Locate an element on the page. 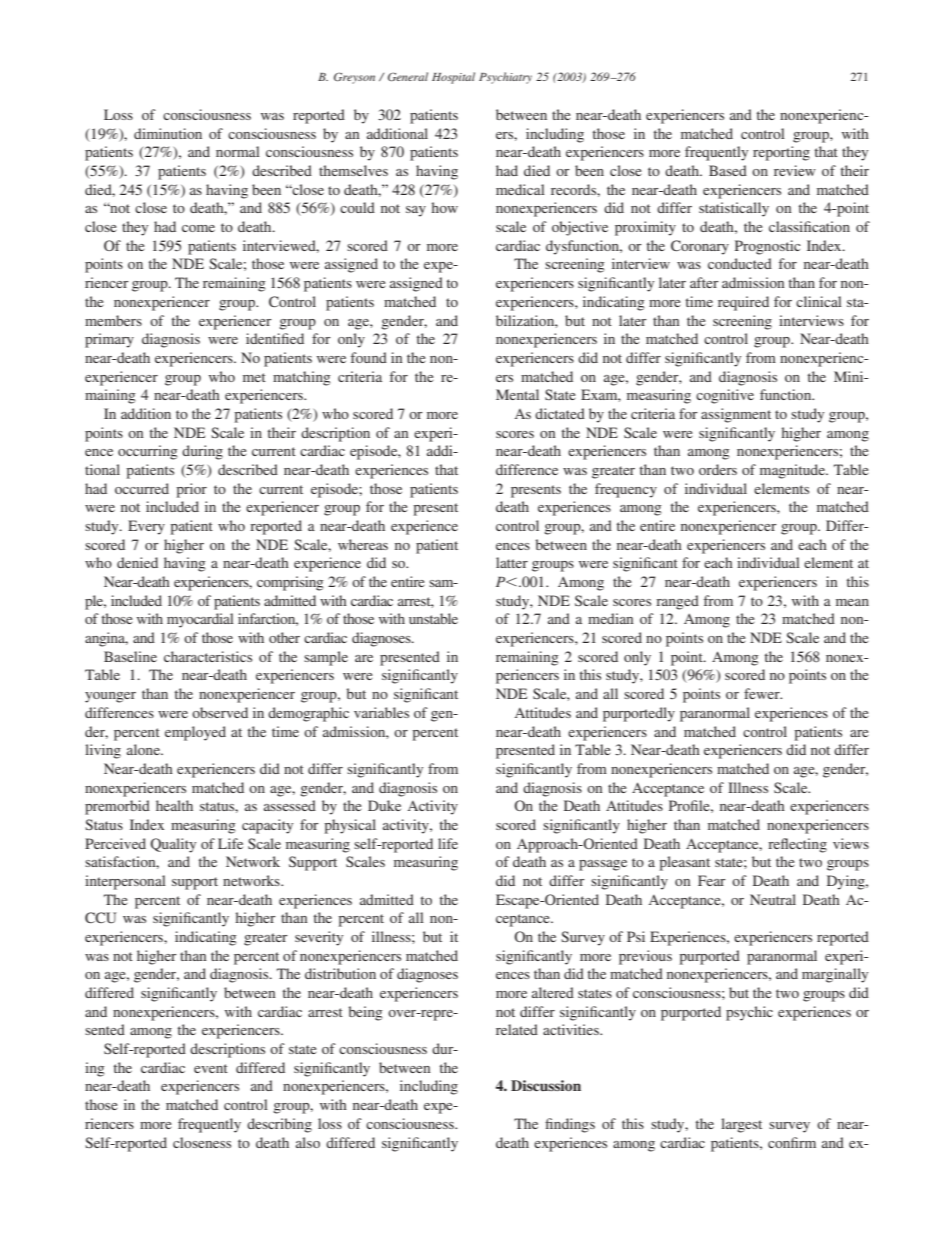  met is located at coordinates (254, 377).
